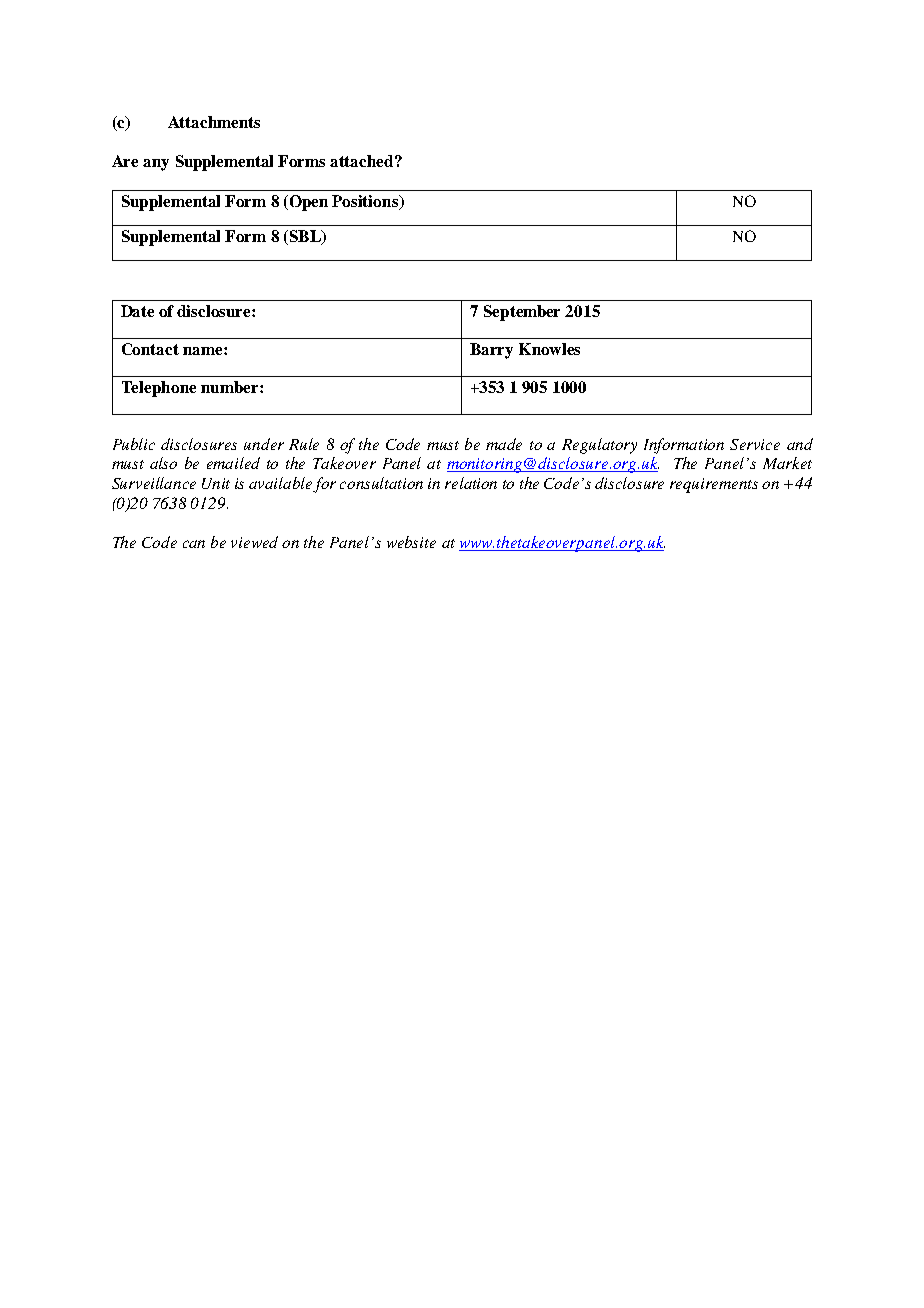 The image size is (924, 1308). I want to click on can, so click(194, 544).
